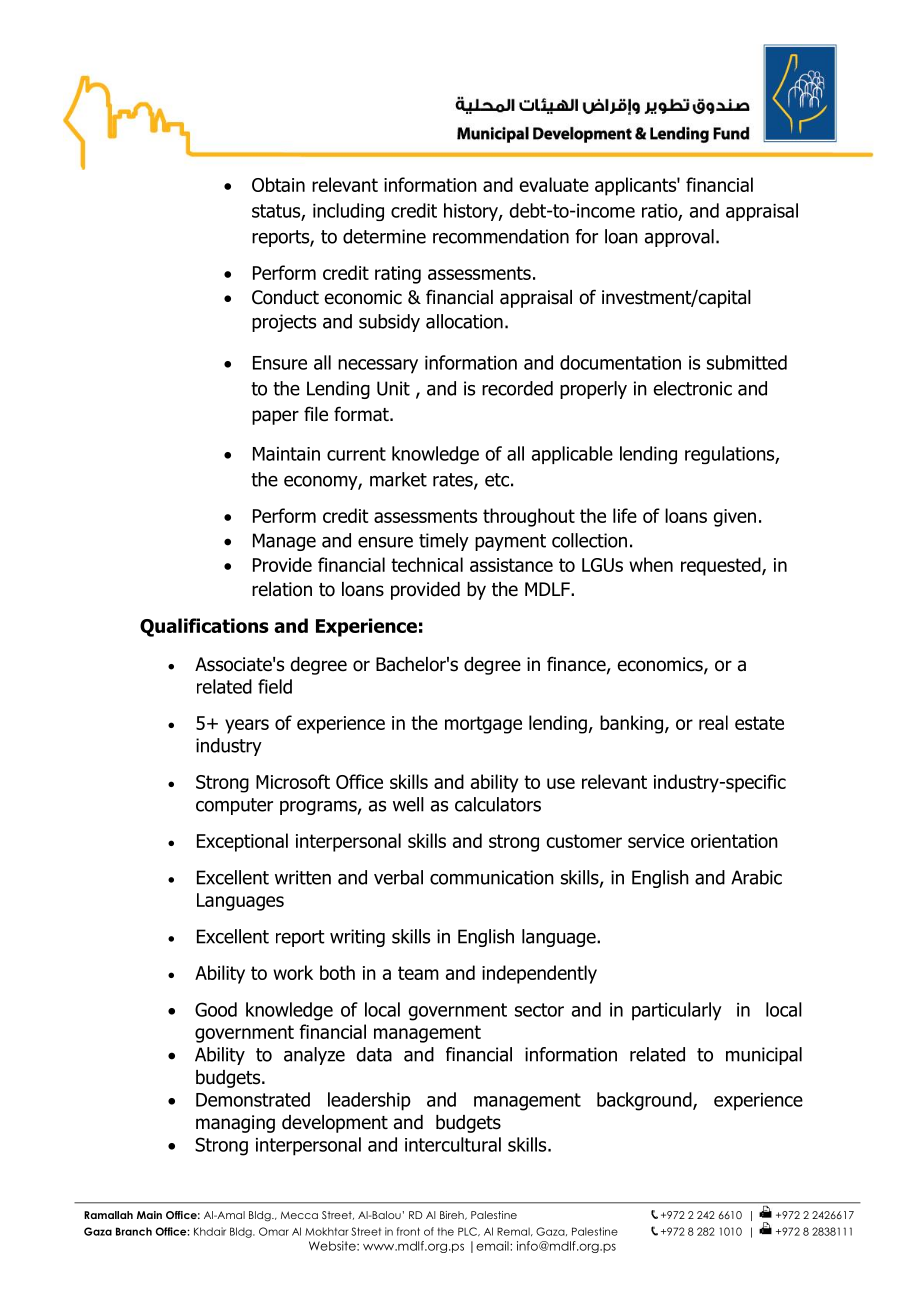  Describe the element at coordinates (645, 1101) in the page. I see `background` at that location.
